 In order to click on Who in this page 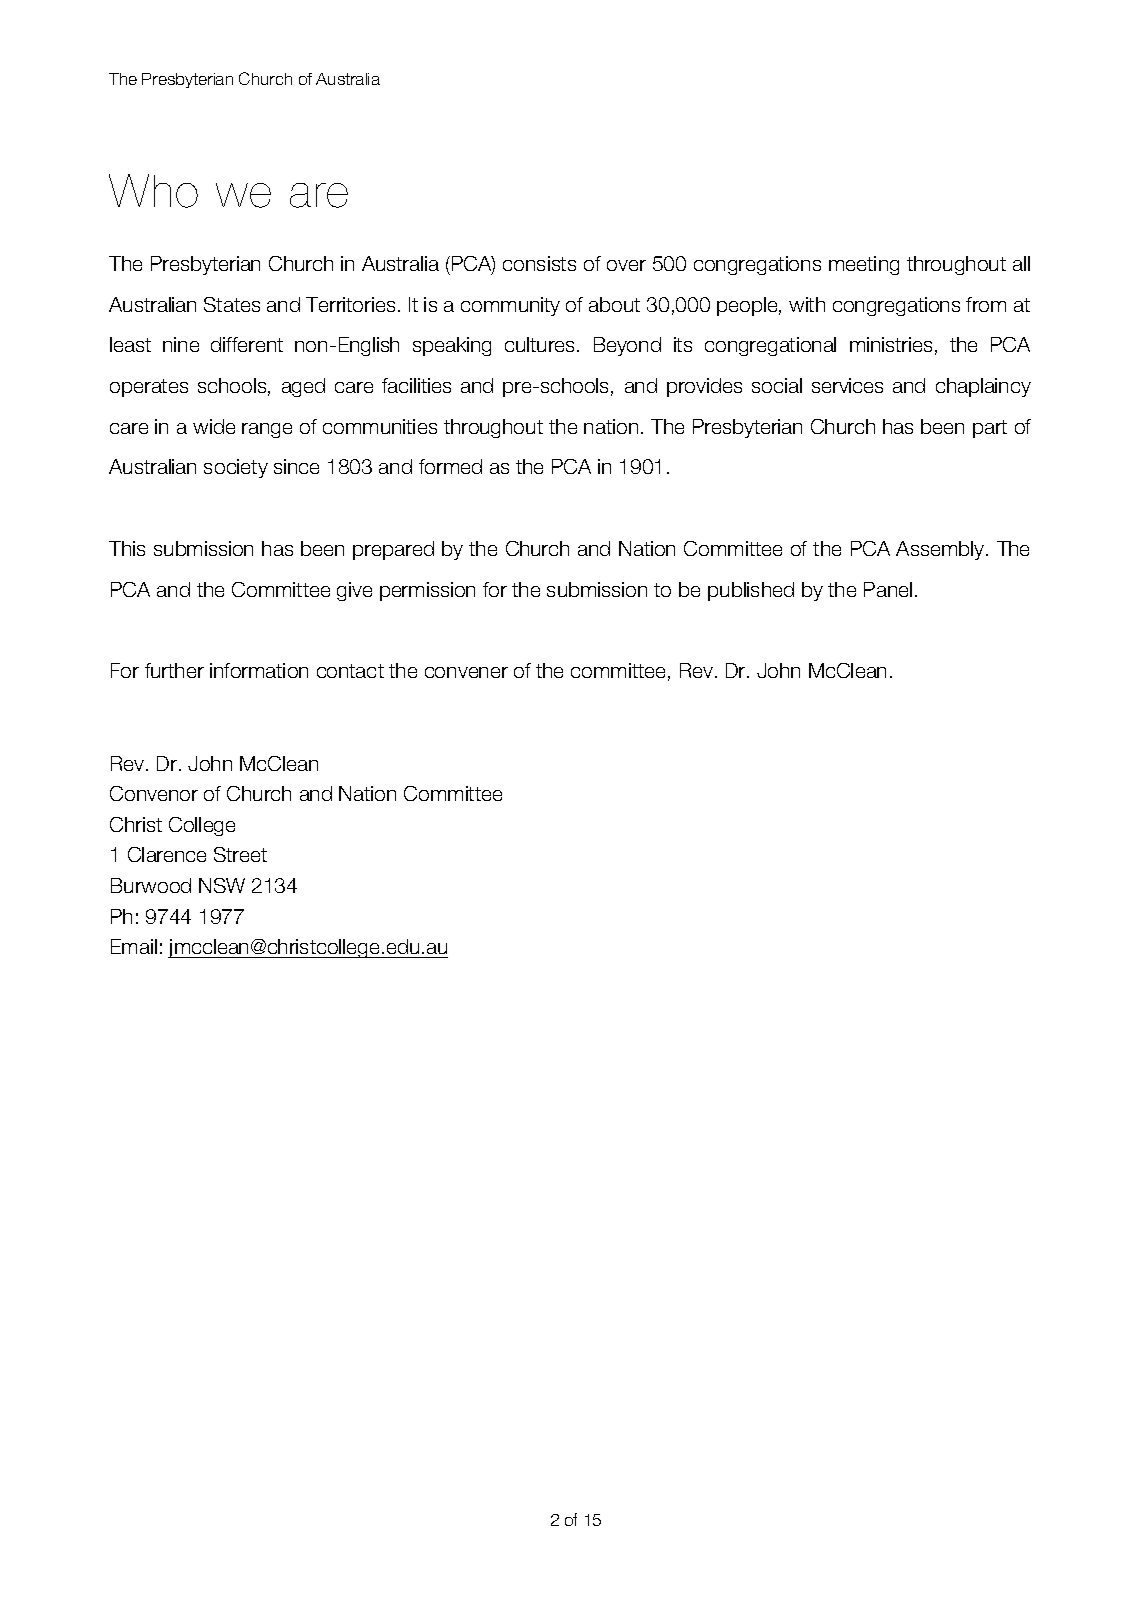, I will do `click(153, 191)`.
